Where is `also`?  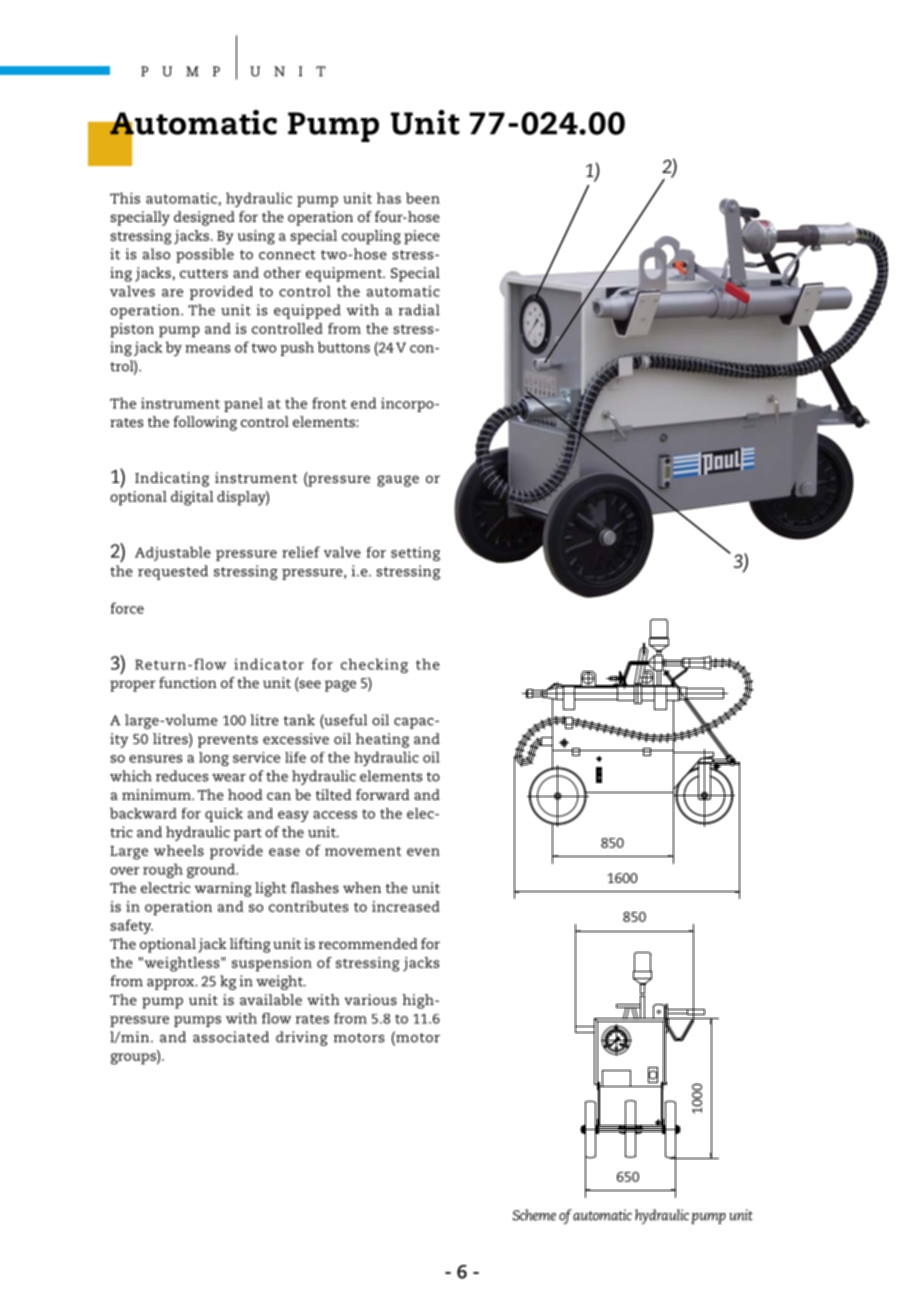
also is located at coordinates (156, 254).
